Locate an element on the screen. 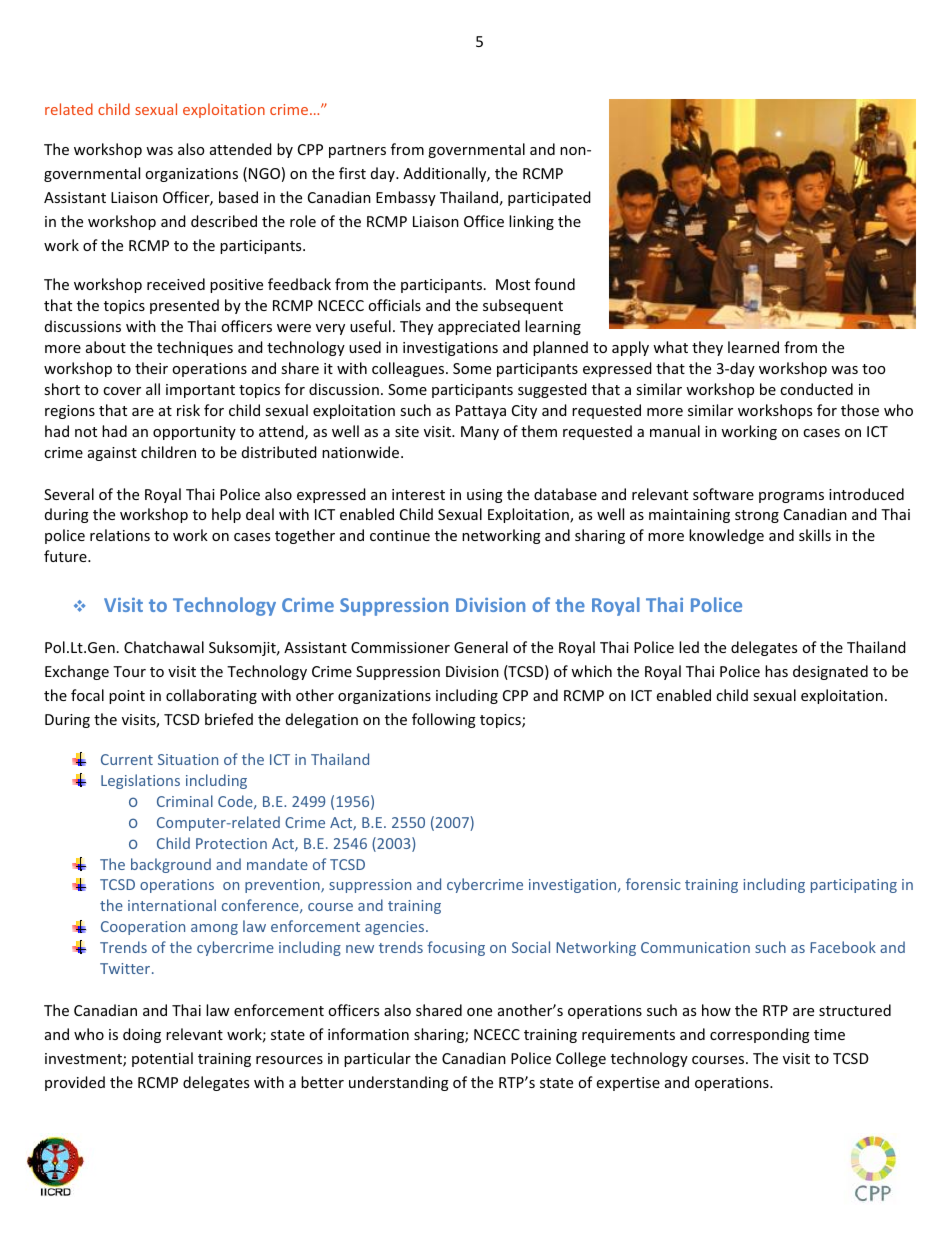  Embassy is located at coordinates (406, 198).
